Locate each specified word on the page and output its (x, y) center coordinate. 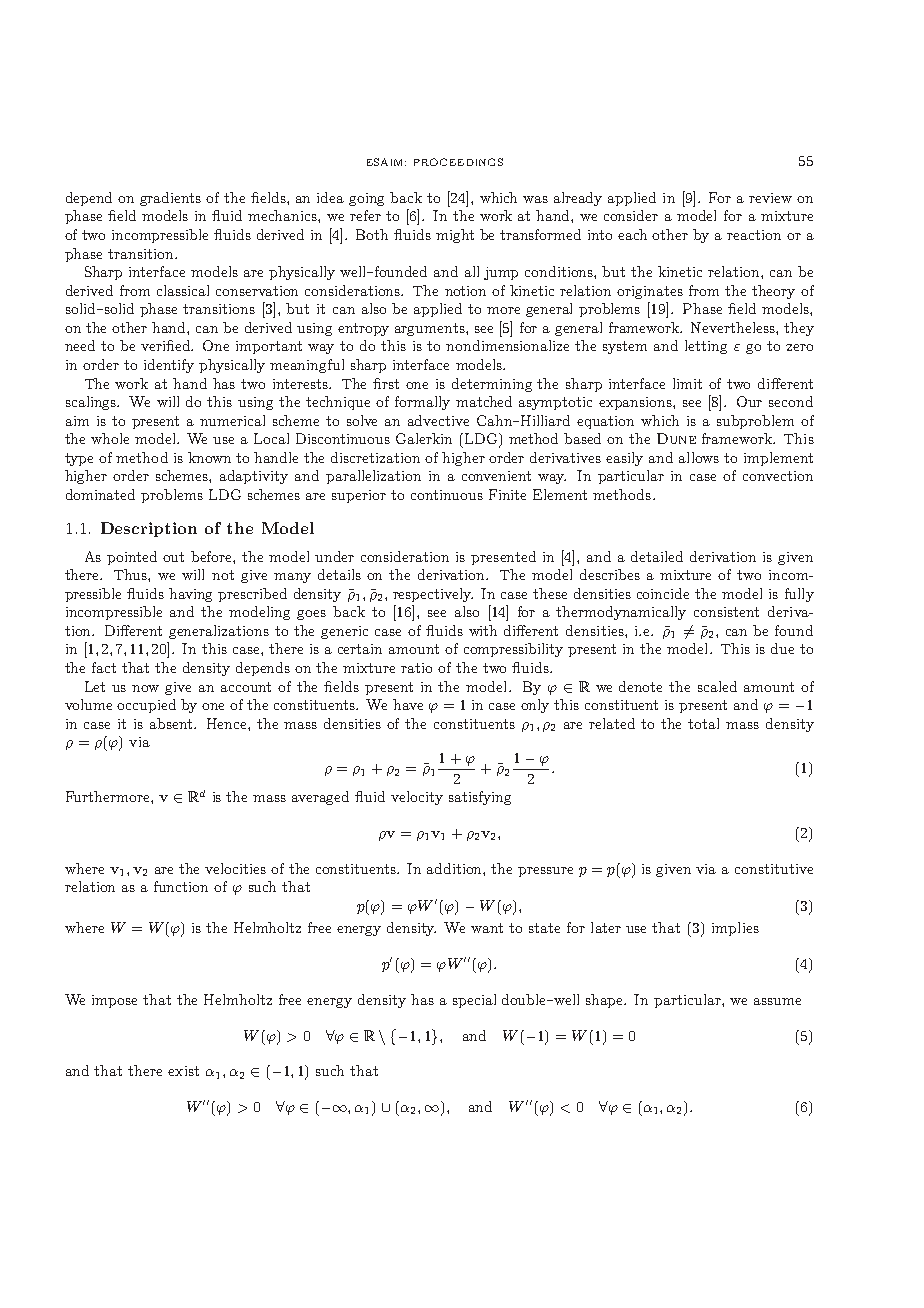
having (190, 595)
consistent (726, 612)
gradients (170, 199)
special (474, 1001)
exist (183, 1071)
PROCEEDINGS (458, 162)
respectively (433, 595)
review (770, 198)
